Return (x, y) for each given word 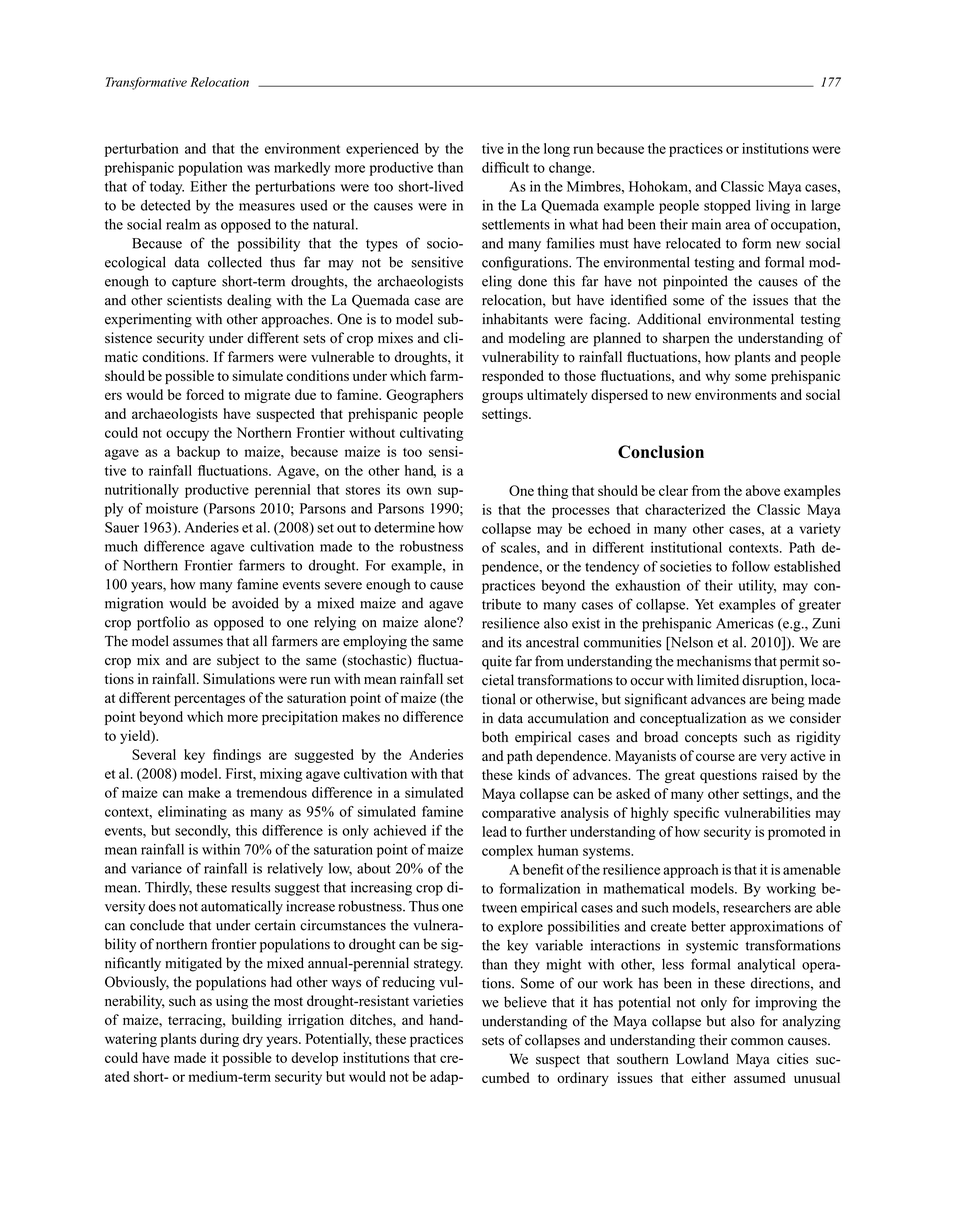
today (167, 188)
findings (237, 756)
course (715, 757)
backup (198, 453)
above (763, 490)
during (219, 1040)
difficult (505, 167)
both (495, 737)
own (419, 491)
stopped (727, 207)
